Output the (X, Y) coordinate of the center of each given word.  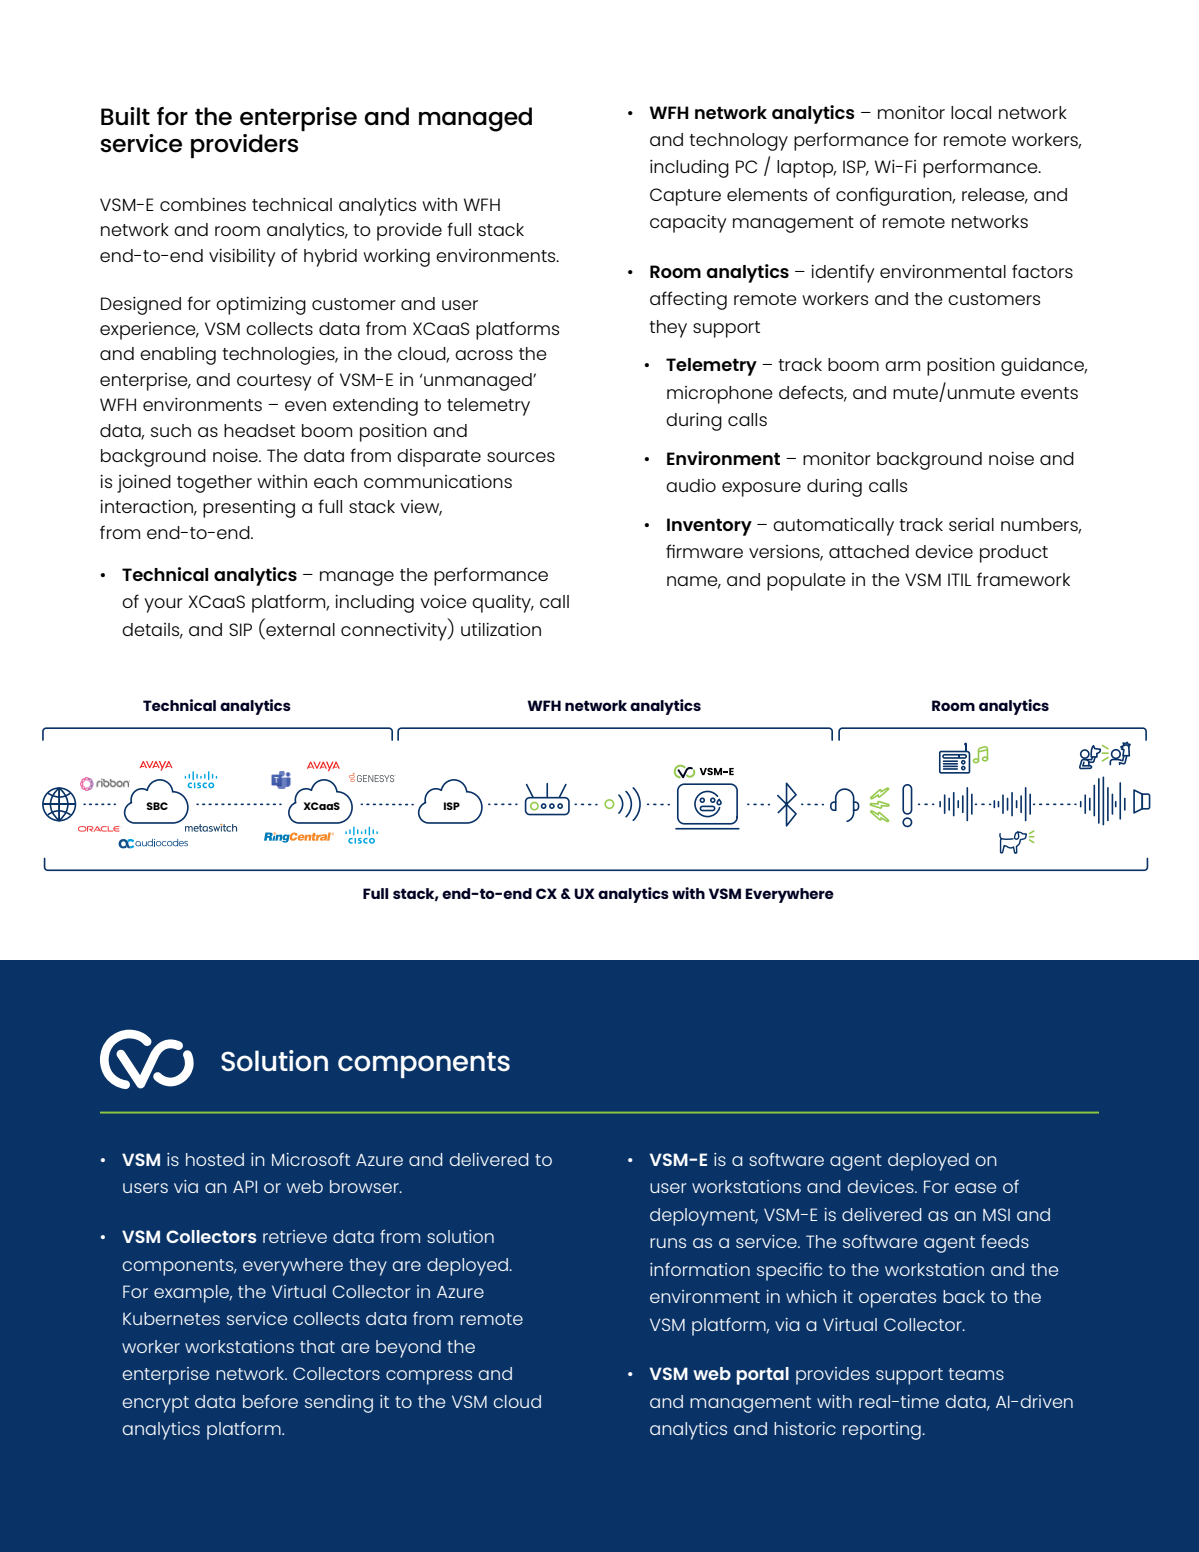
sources (521, 457)
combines (203, 204)
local (971, 112)
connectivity (395, 632)
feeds (1005, 1241)
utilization (501, 629)
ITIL (959, 579)
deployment (704, 1217)
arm (902, 366)
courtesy (274, 382)
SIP (240, 629)
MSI (996, 1214)
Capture (685, 197)
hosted (215, 1159)
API (245, 1186)
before (270, 1401)
